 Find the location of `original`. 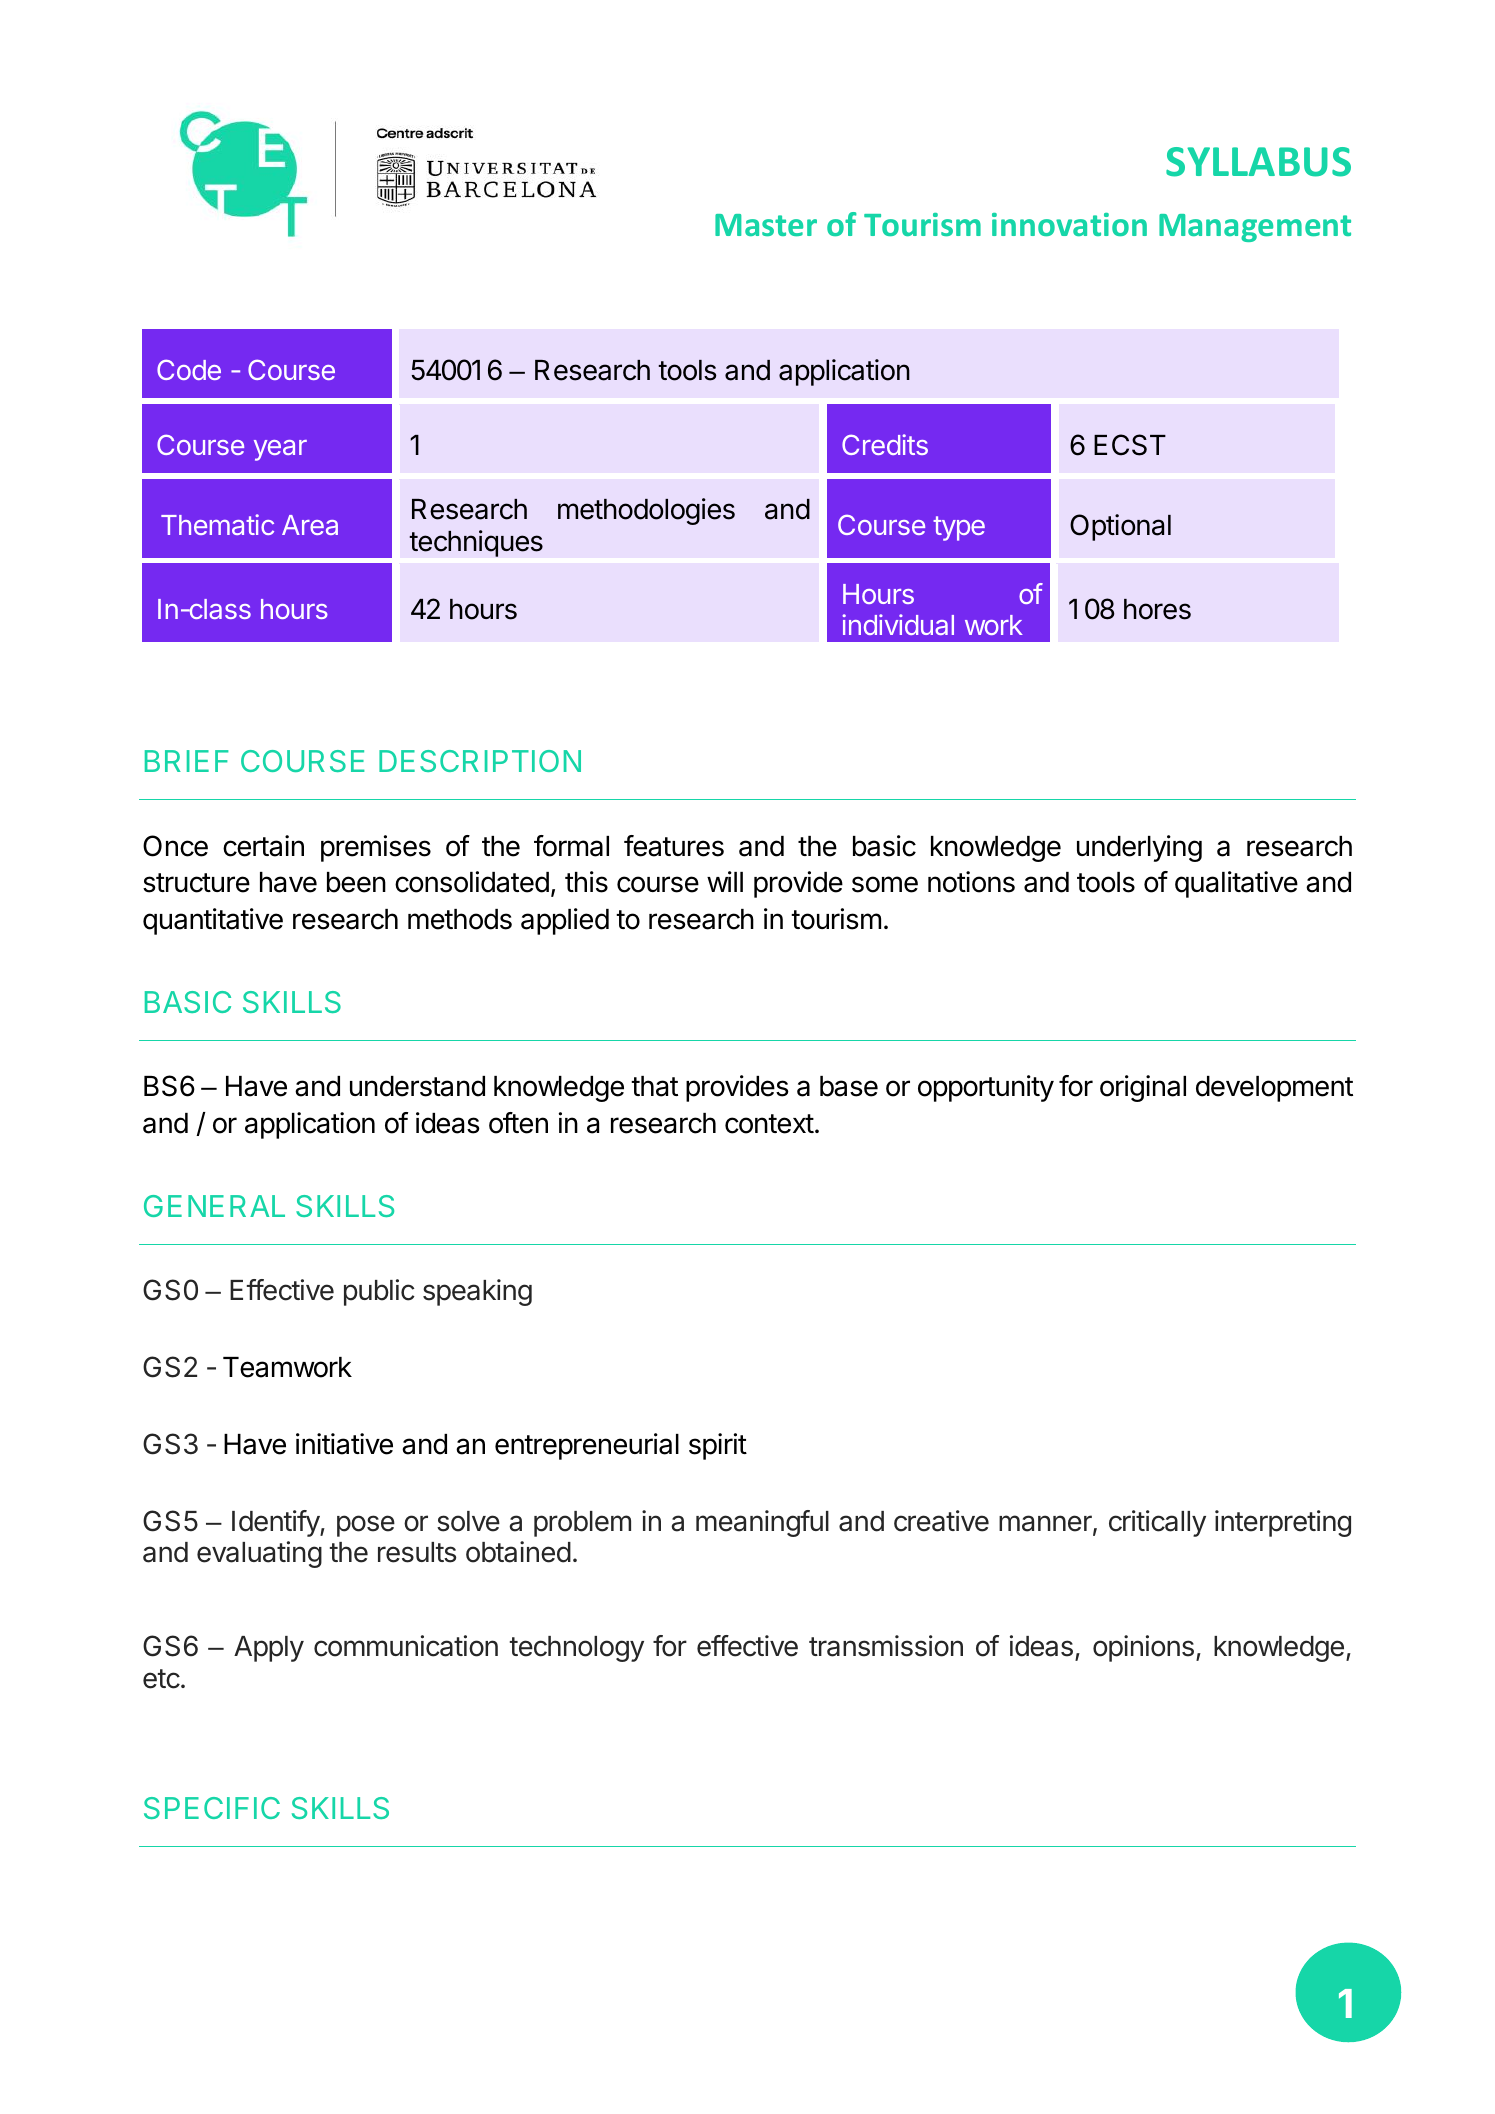

original is located at coordinates (1143, 1088).
